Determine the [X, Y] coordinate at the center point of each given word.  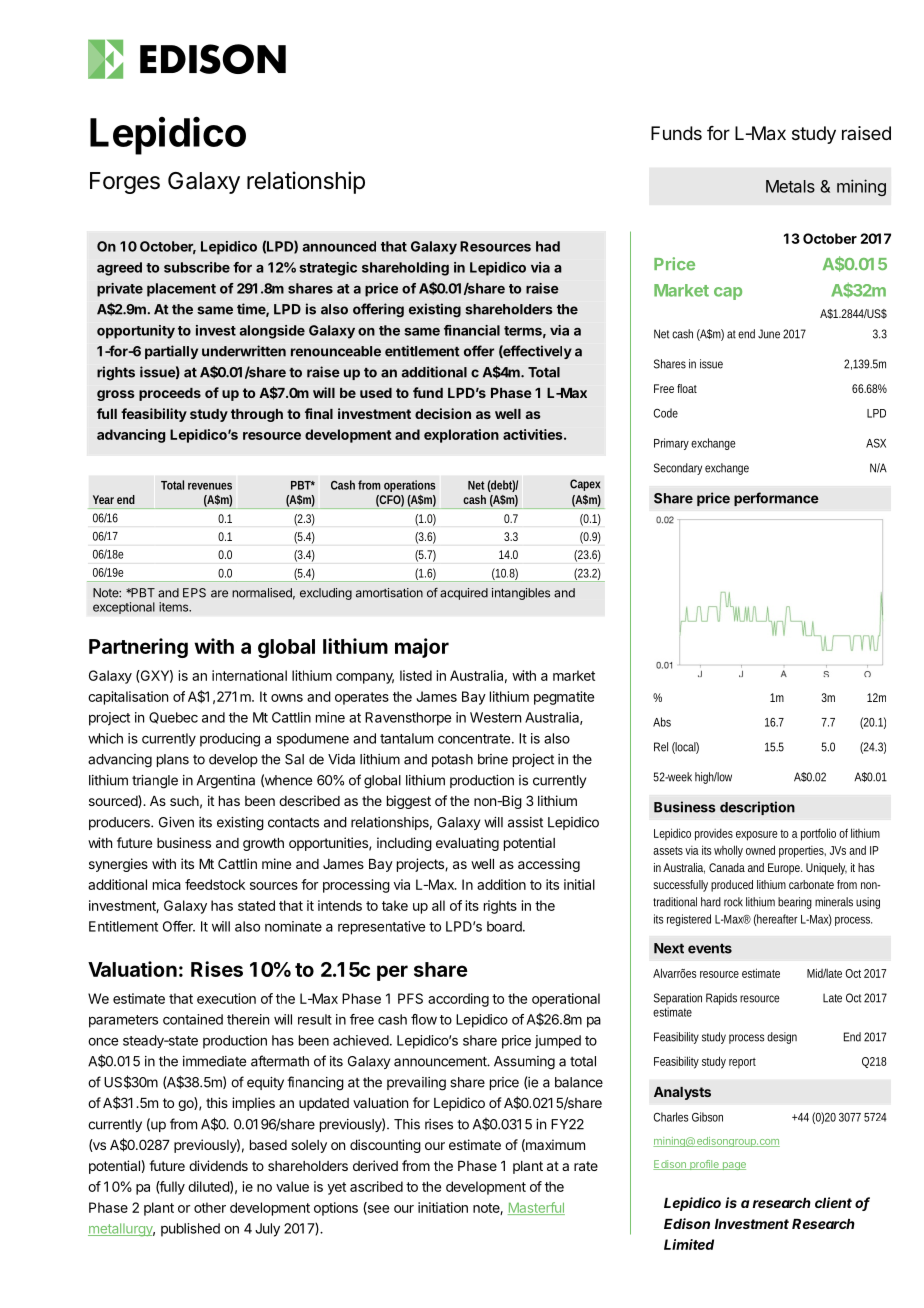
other [210, 1207]
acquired [464, 594]
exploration [461, 436]
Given [176, 822]
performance [776, 499]
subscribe [197, 267]
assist [525, 822]
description [757, 808]
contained [193, 1019]
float [687, 388]
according [458, 1000]
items [174, 607]
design [782, 1038]
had [548, 246]
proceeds [170, 394]
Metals [790, 186]
